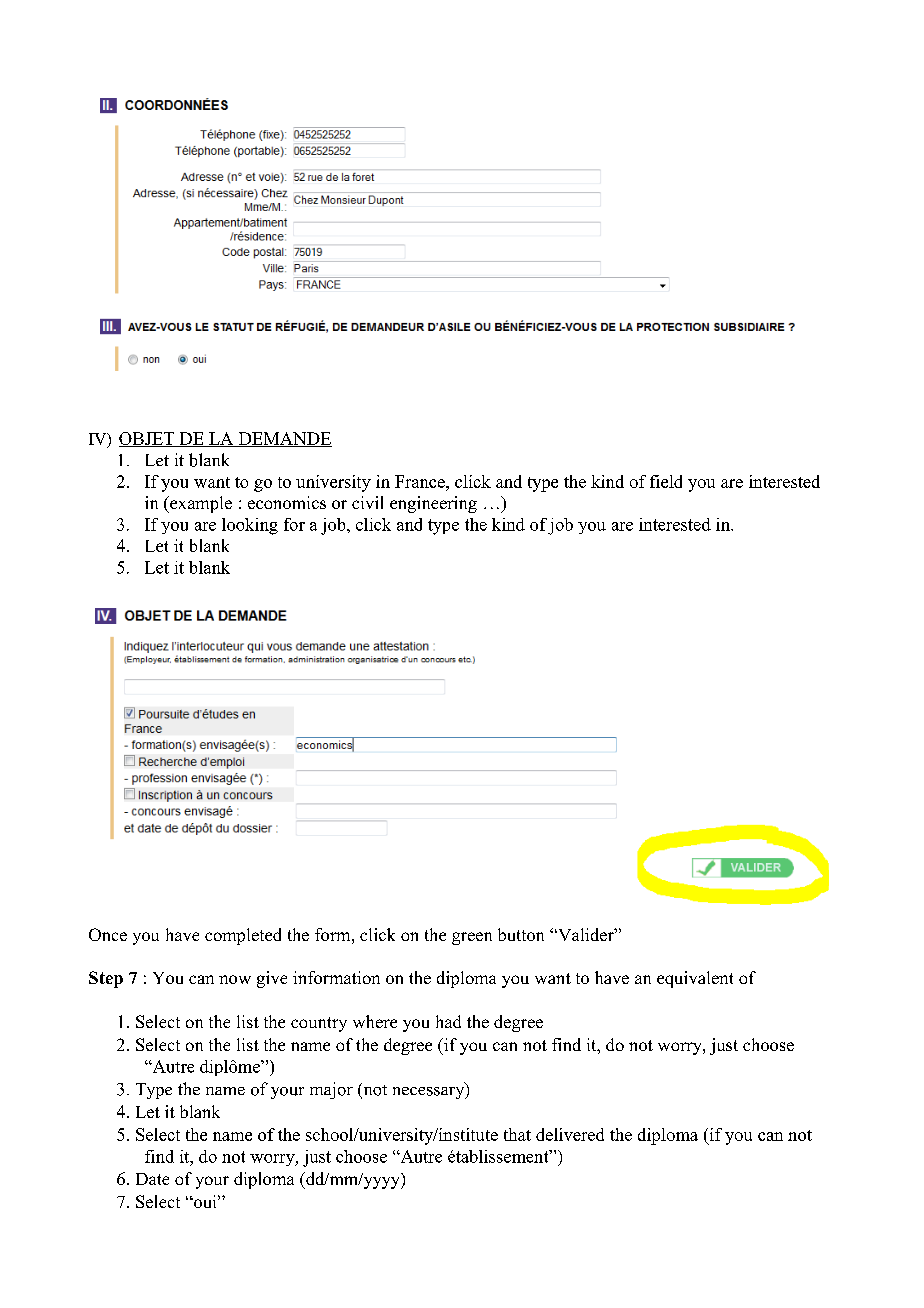  I want to click on France, so click(421, 481).
